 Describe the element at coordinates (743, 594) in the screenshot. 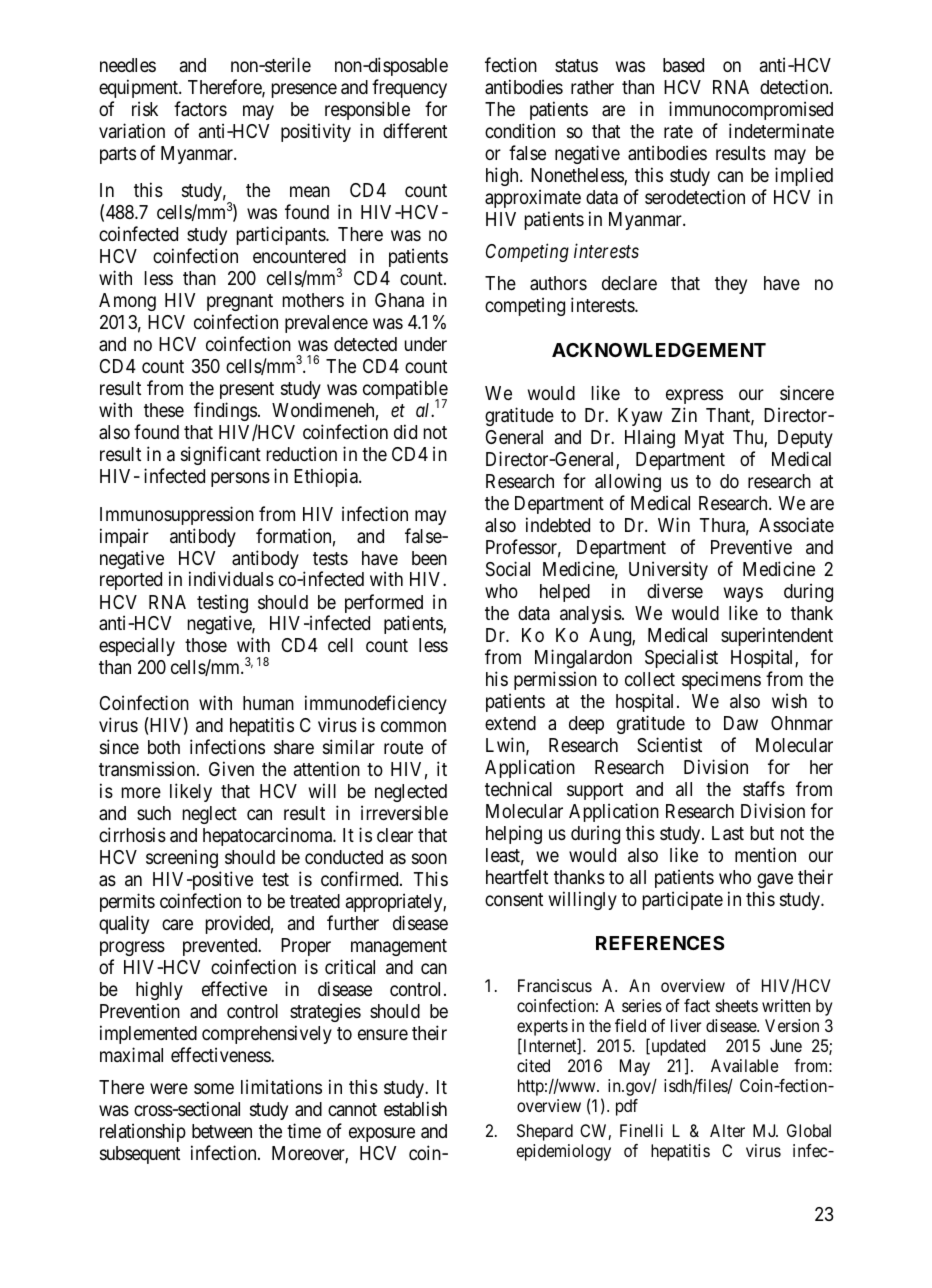

I see `ways` at that location.
